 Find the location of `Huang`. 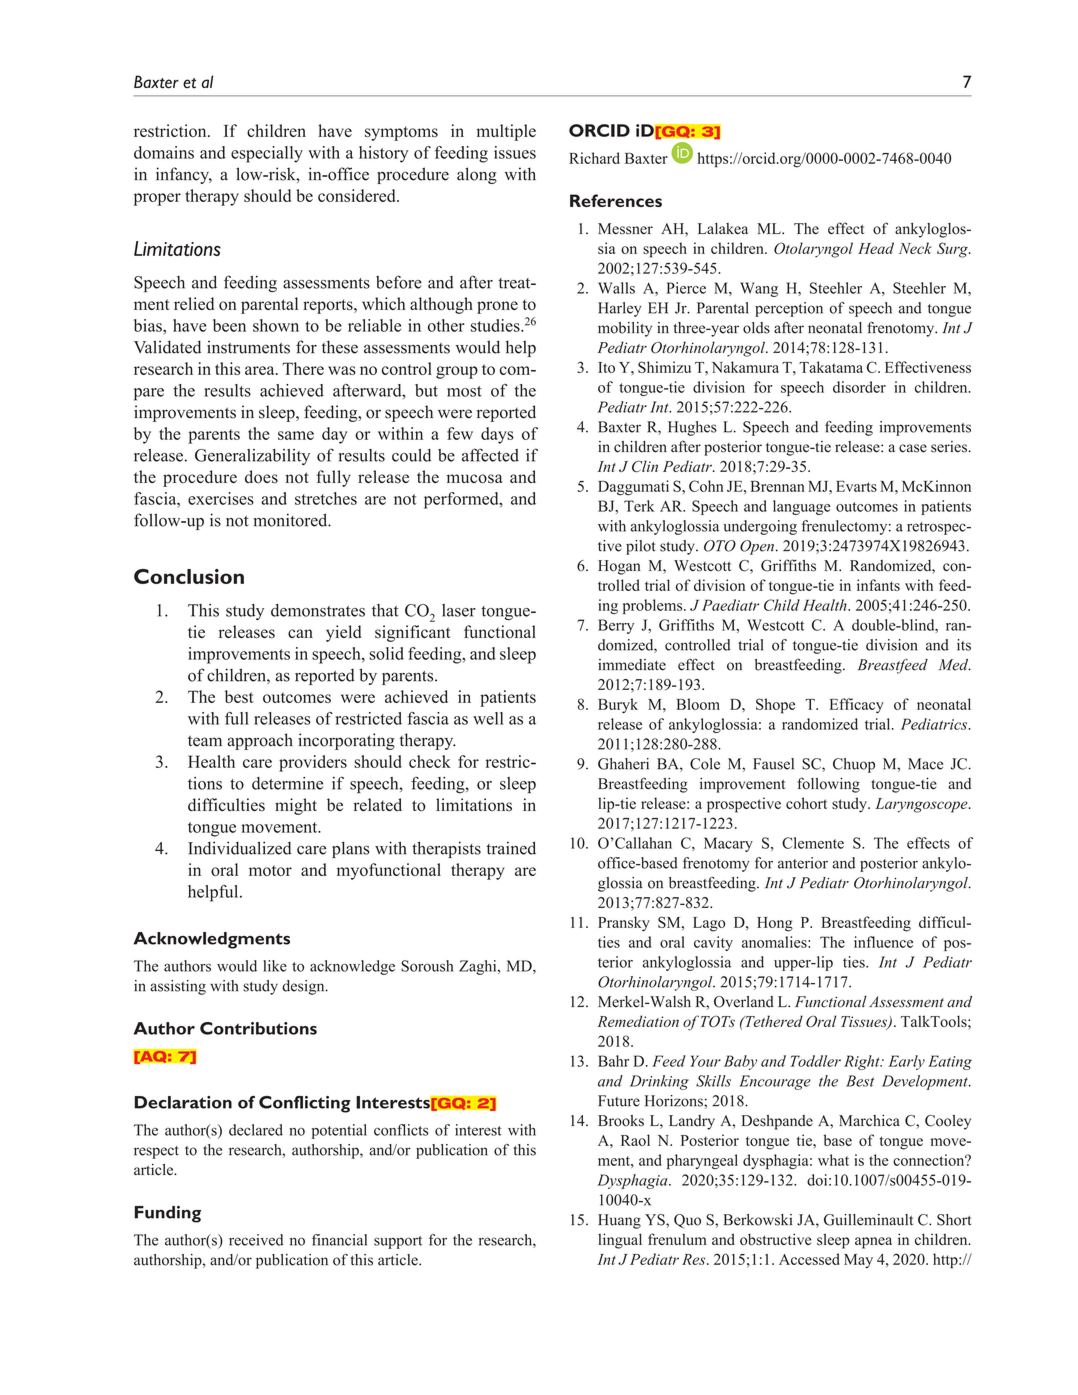

Huang is located at coordinates (619, 1221).
